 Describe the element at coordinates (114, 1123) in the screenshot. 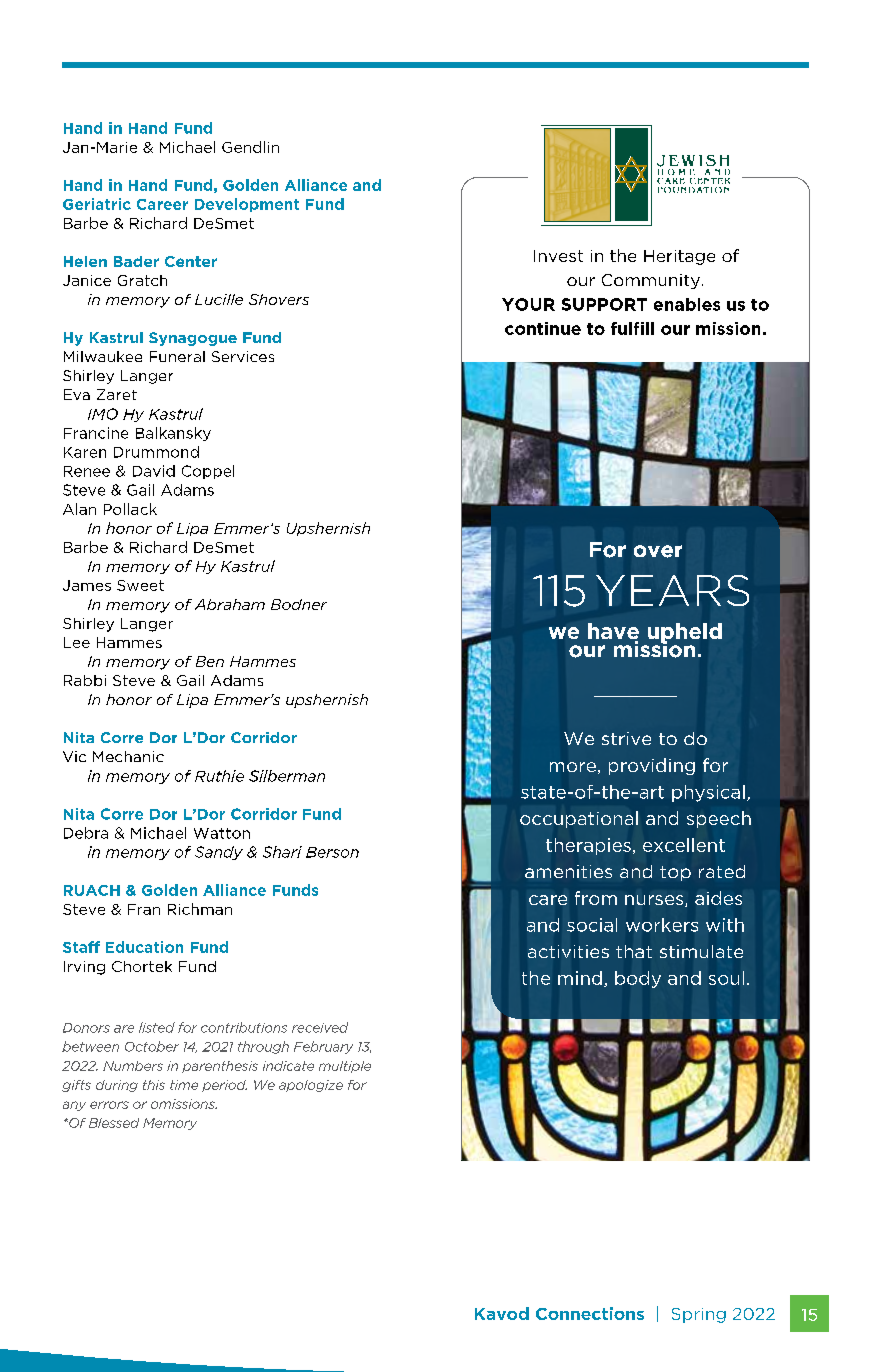

I see `Blessed` at that location.
